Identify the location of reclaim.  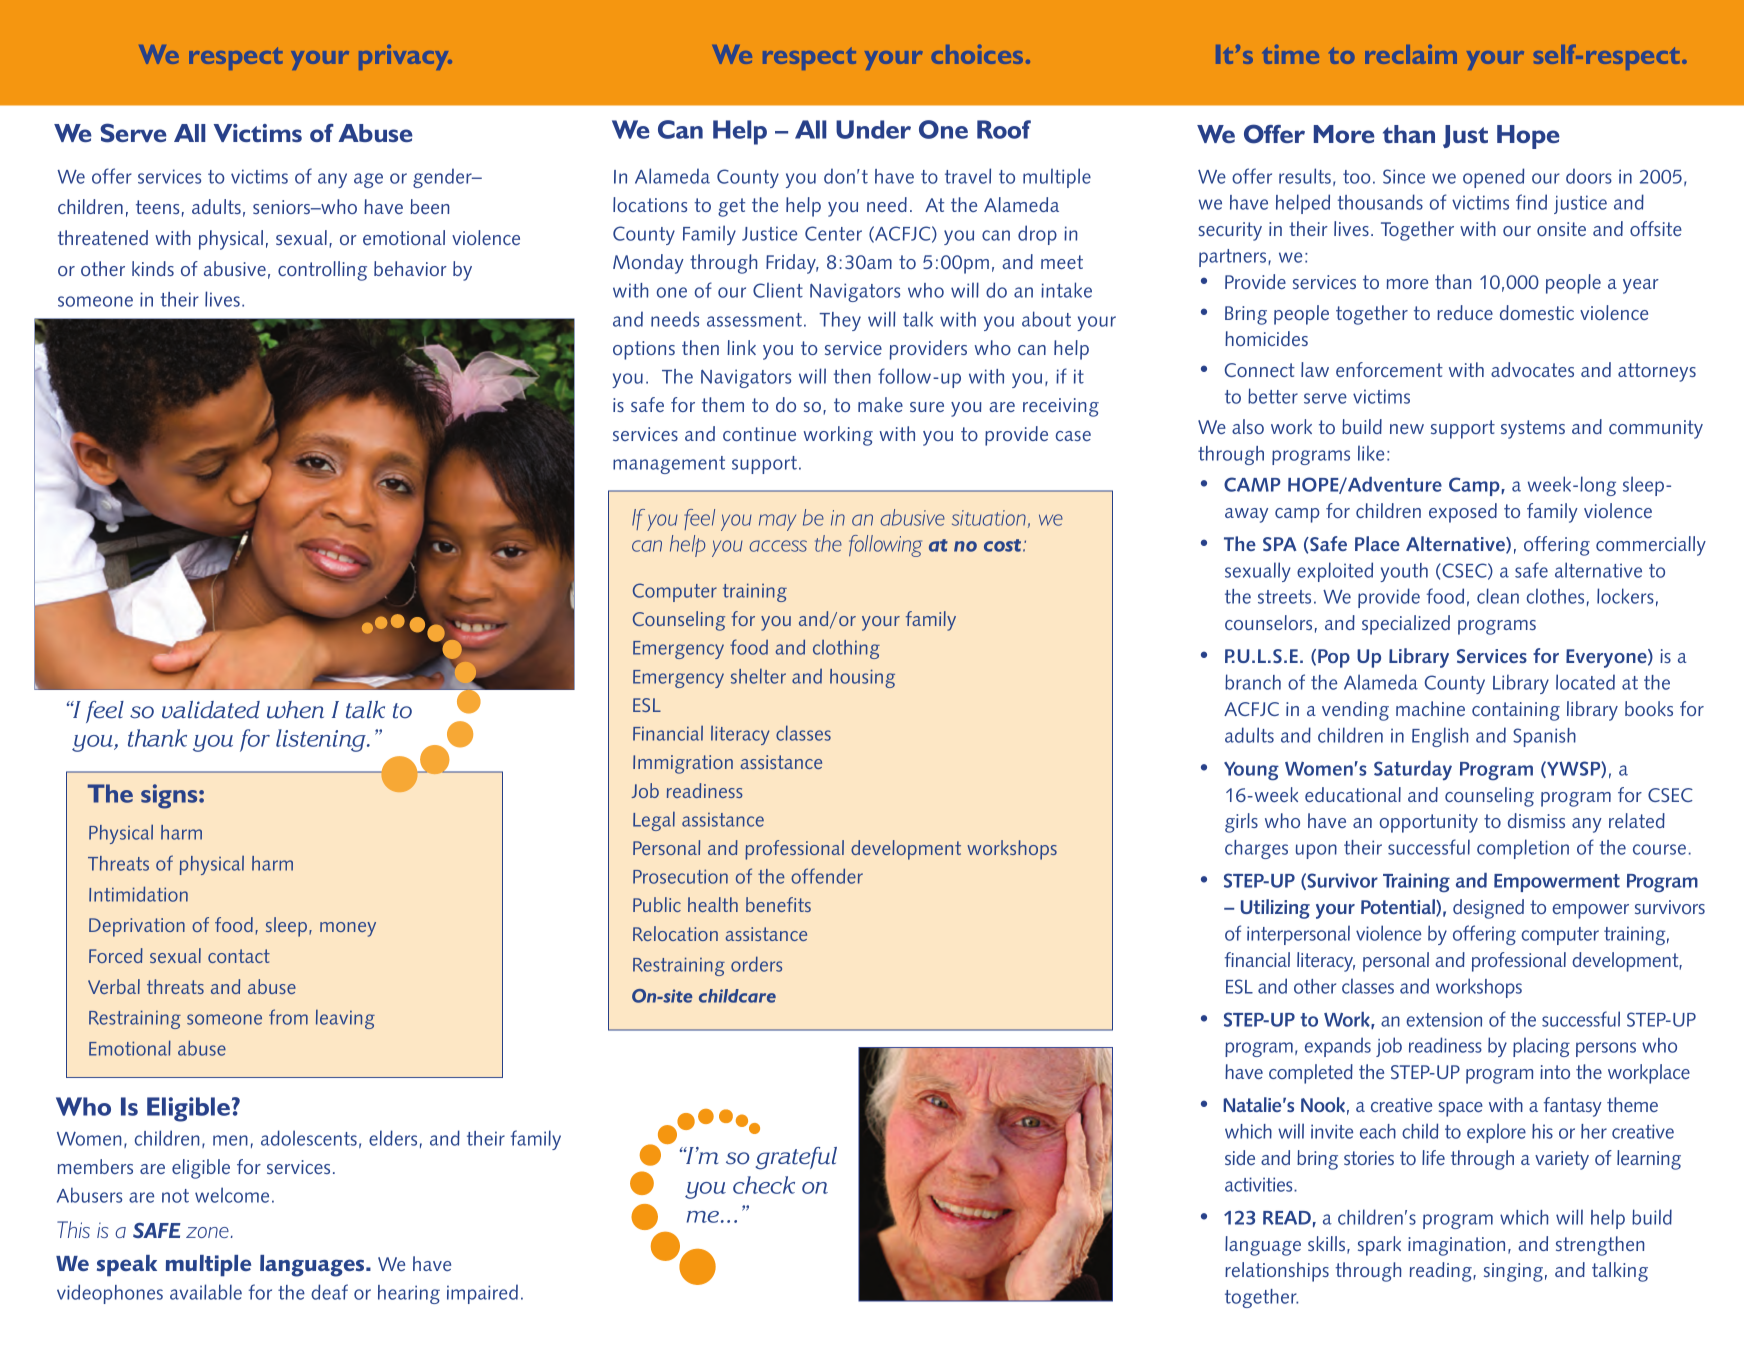
(1411, 54).
